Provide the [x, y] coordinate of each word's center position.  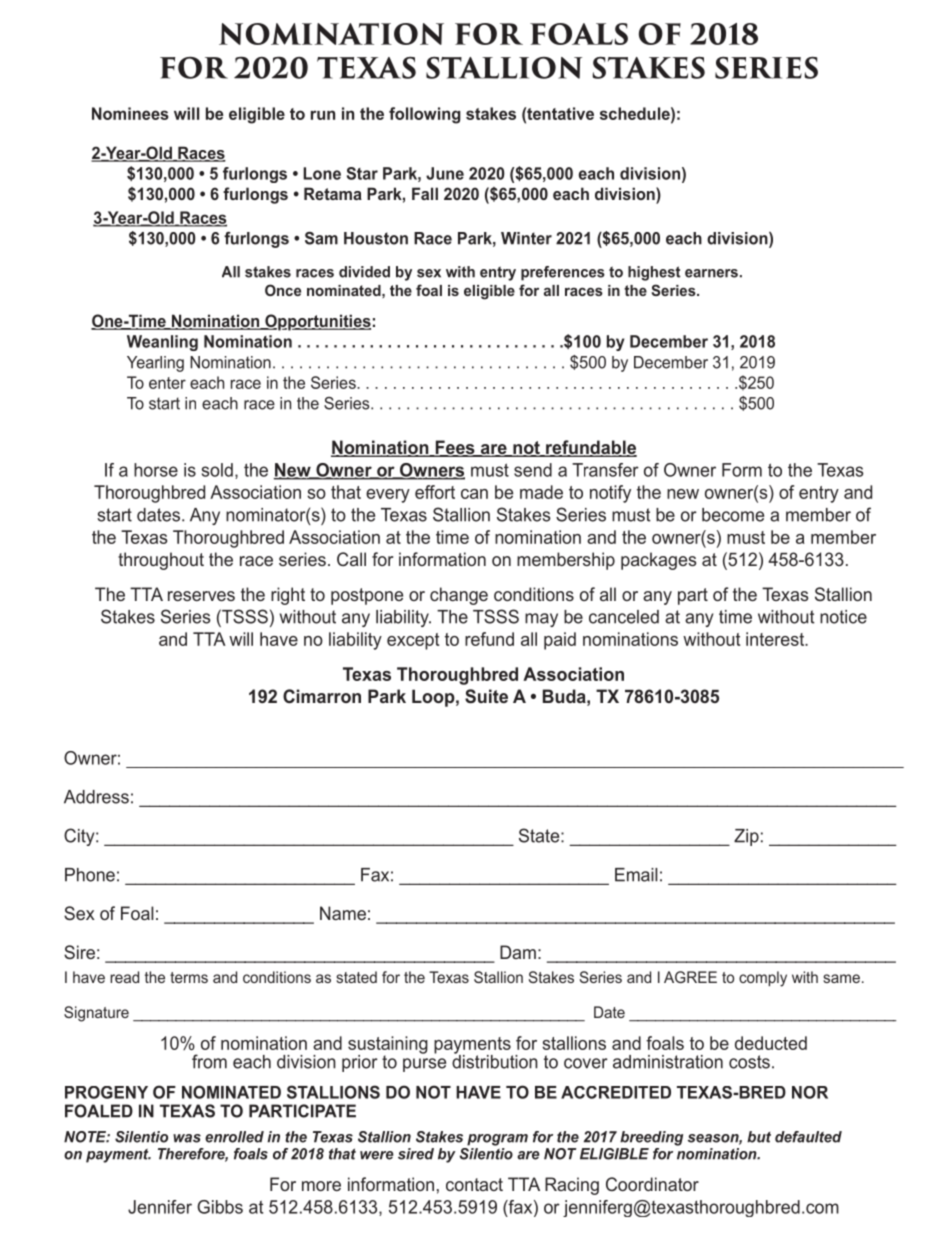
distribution [495, 1061]
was [187, 1138]
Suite [486, 696]
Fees [455, 448]
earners [711, 273]
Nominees [130, 113]
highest [654, 273]
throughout [161, 561]
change [459, 596]
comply [763, 979]
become [733, 515]
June [445, 173]
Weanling [162, 343]
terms [189, 977]
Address [96, 797]
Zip [746, 837]
